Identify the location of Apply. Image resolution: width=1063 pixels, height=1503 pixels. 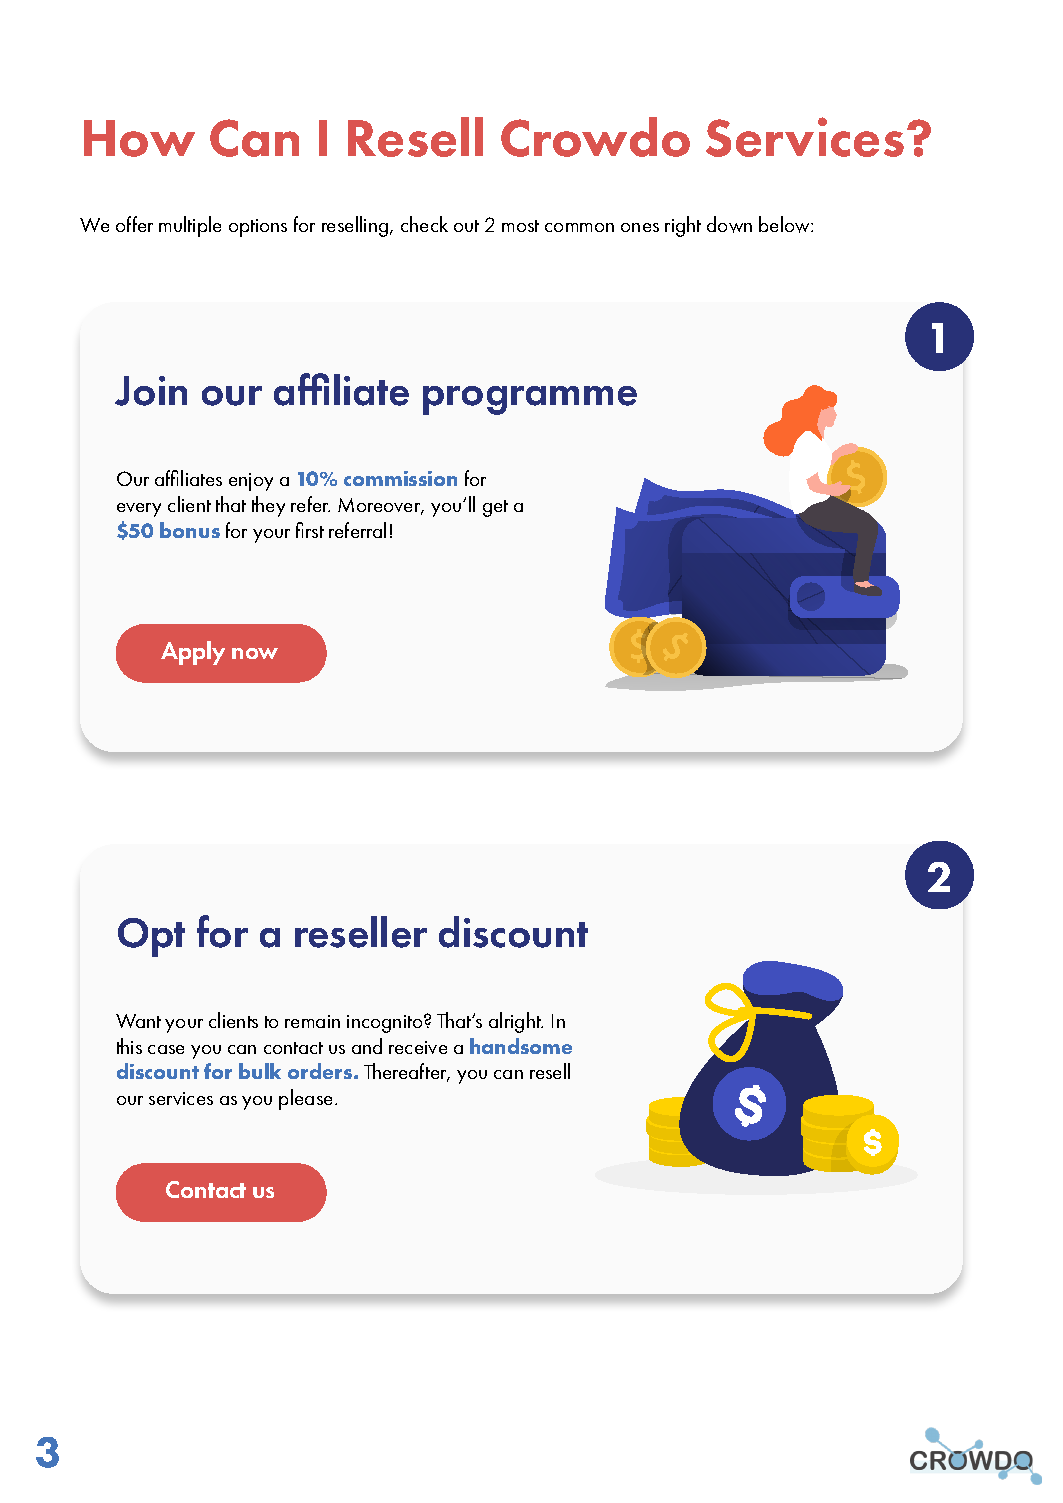
(193, 653).
